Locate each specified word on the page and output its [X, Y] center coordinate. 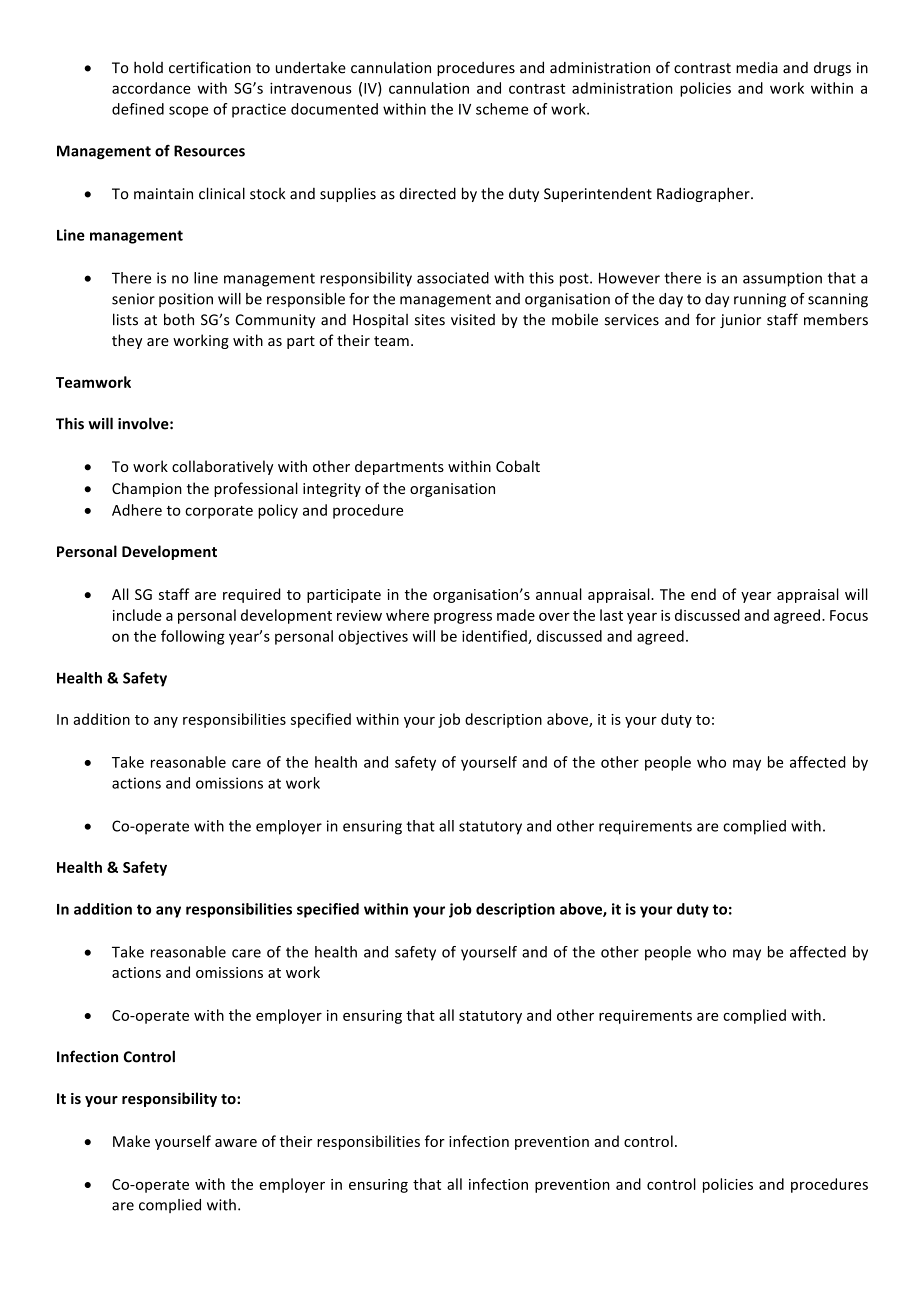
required [252, 595]
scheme [502, 109]
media [757, 67]
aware [236, 1143]
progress [463, 618]
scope [188, 112]
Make [131, 1141]
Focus [849, 615]
